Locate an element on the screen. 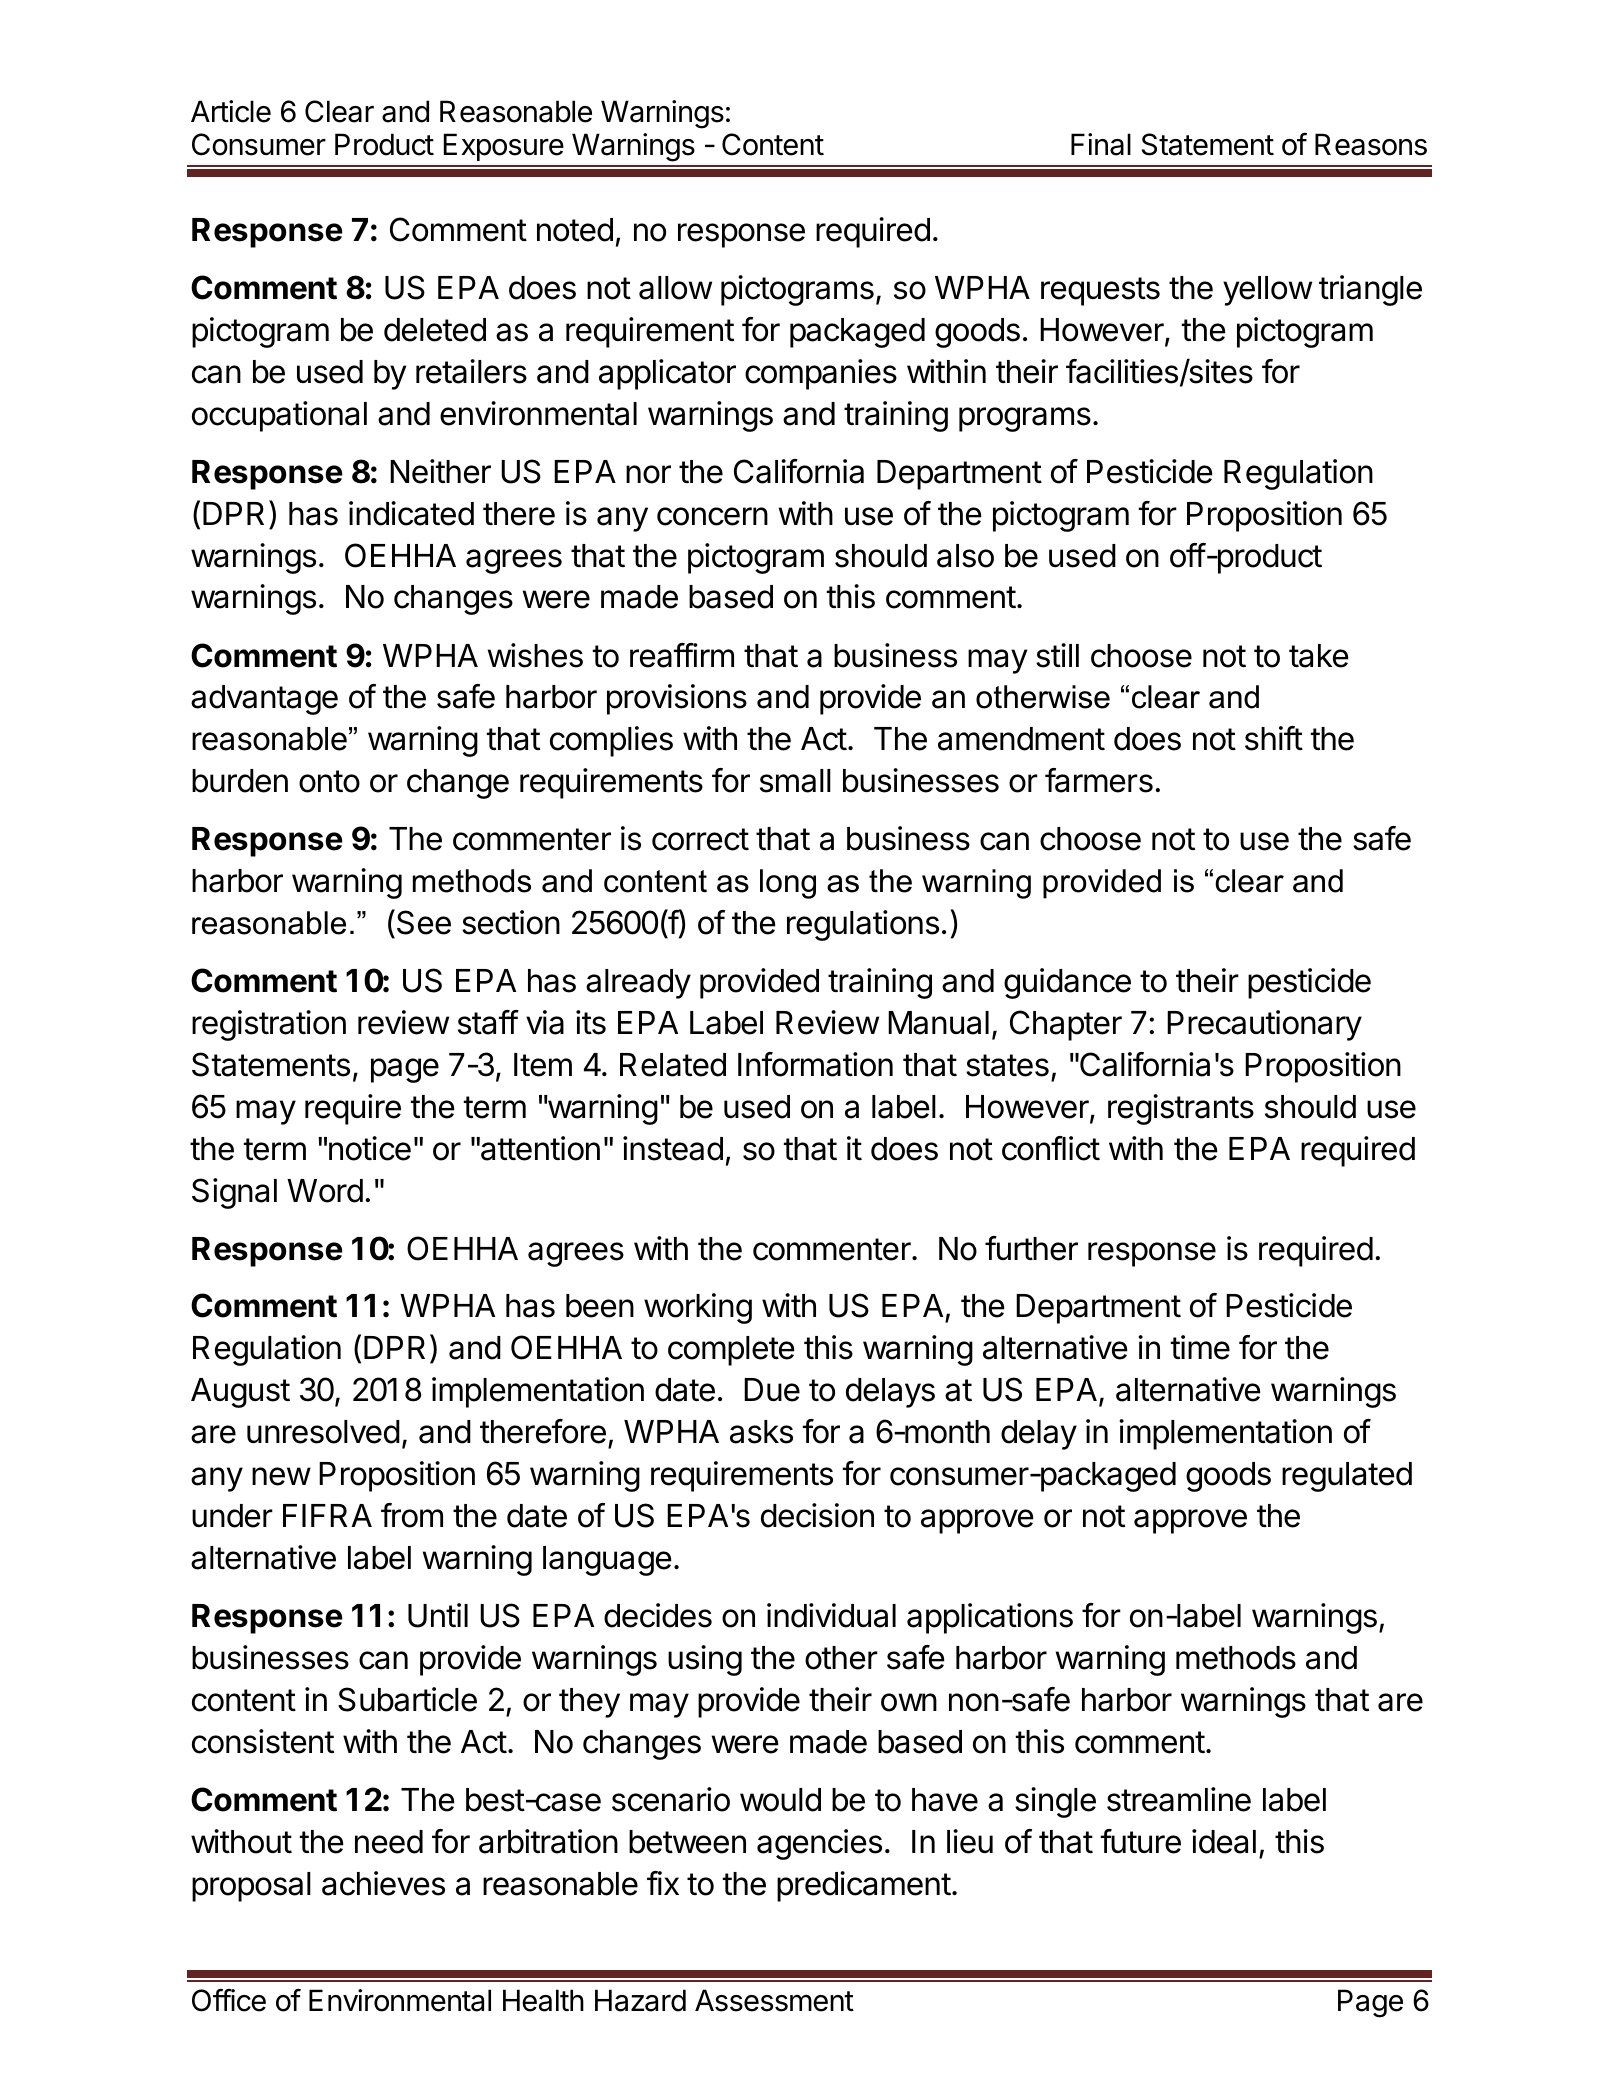 The image size is (1618, 2094). allow is located at coordinates (675, 288).
